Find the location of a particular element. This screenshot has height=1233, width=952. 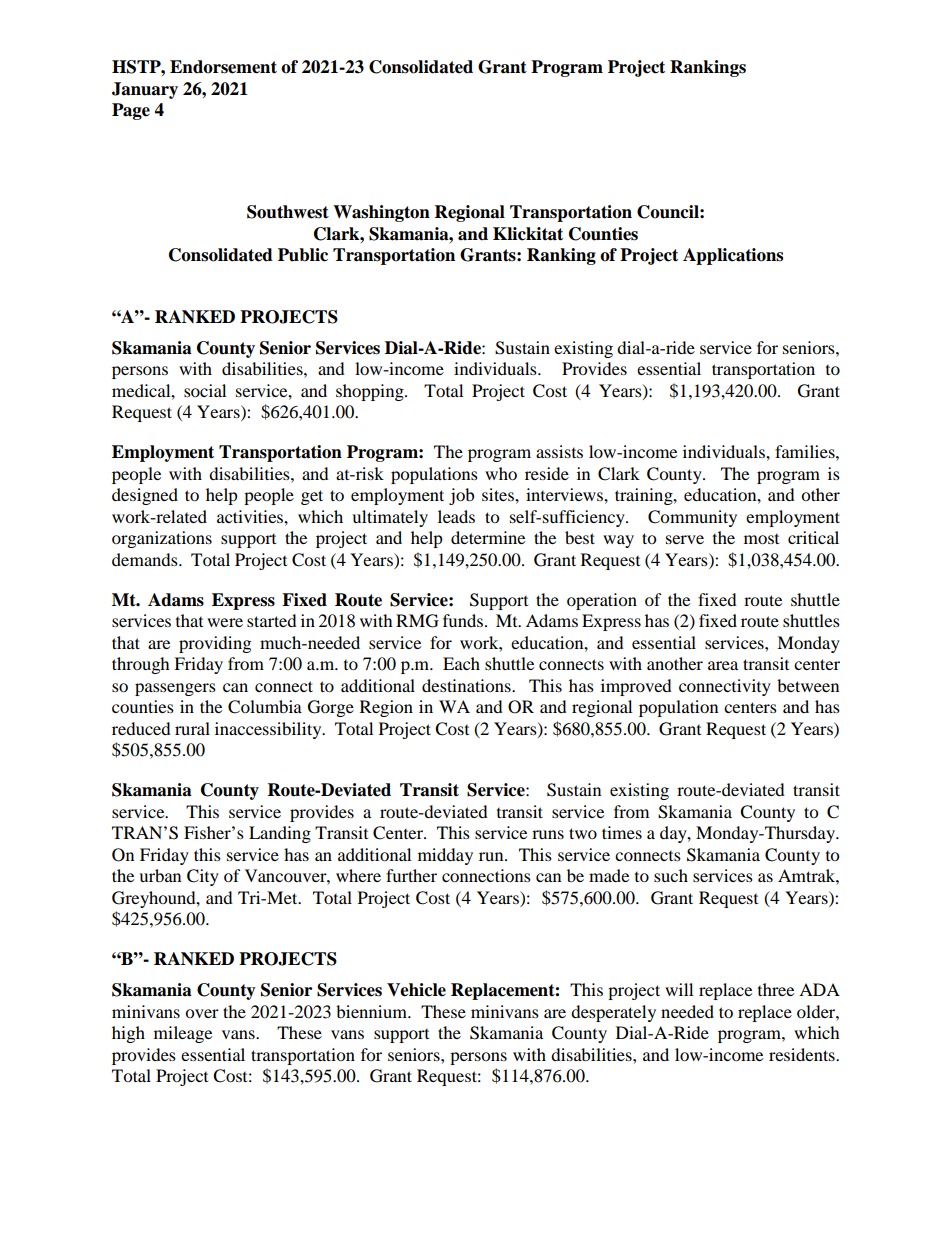

over is located at coordinates (202, 1013).
